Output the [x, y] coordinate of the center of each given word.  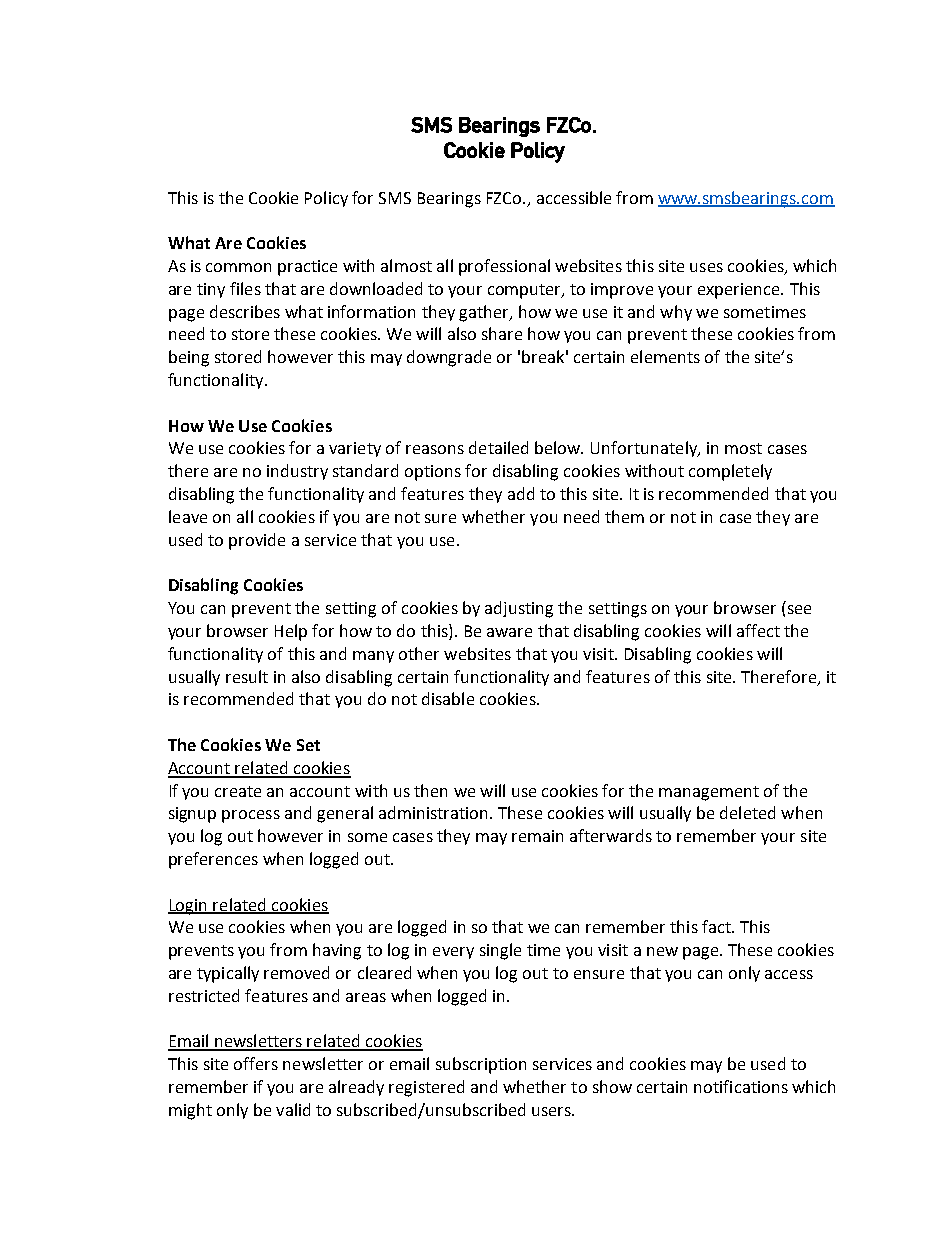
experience [740, 291]
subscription [481, 1065]
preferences [213, 860]
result [247, 676]
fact [717, 926]
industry [297, 472]
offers [256, 1063]
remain [537, 836]
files [245, 288]
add [521, 493]
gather [485, 313]
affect [758, 630]
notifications [741, 1086]
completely [730, 472]
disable [448, 698]
